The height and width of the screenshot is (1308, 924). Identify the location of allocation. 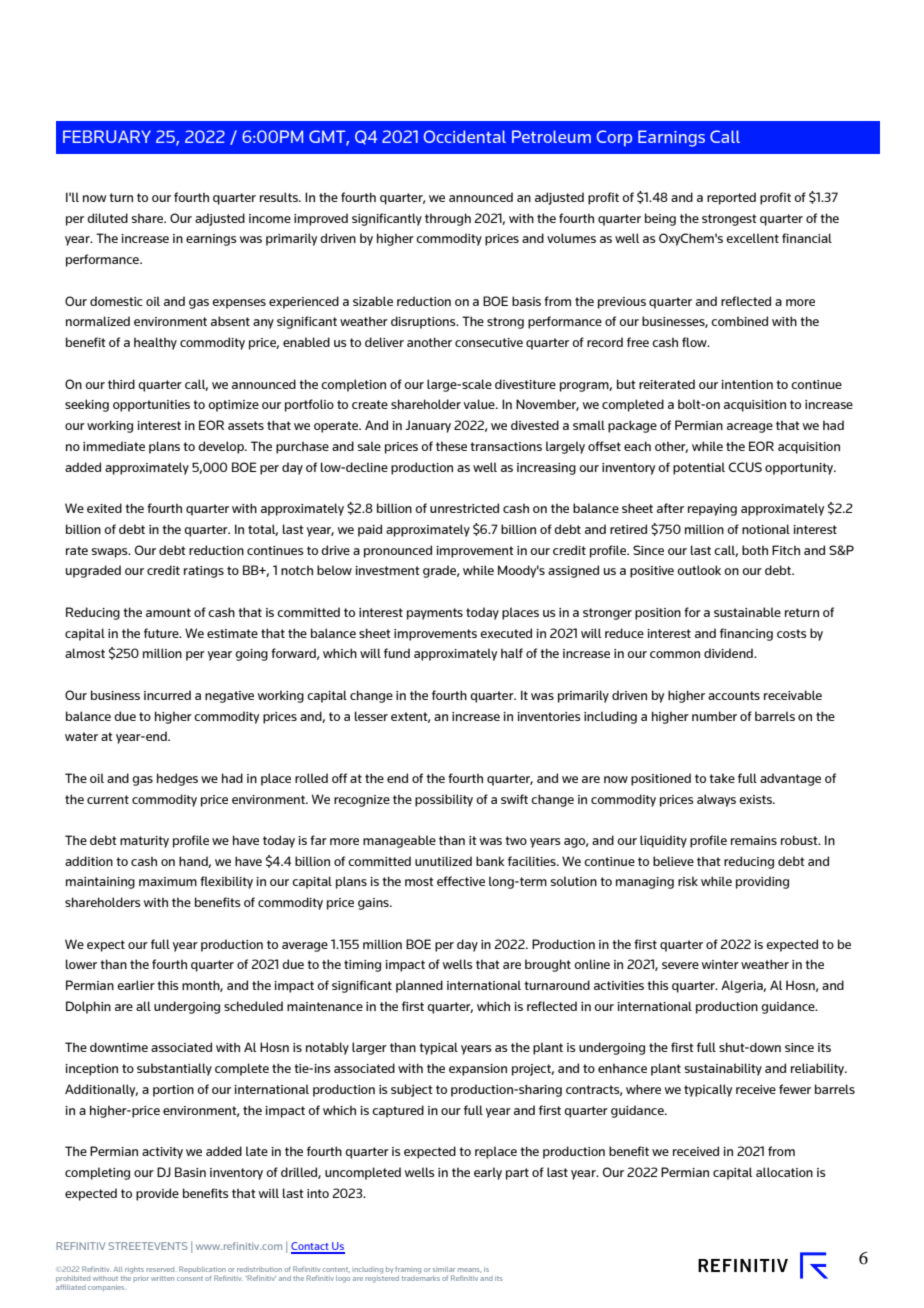
(784, 1172).
